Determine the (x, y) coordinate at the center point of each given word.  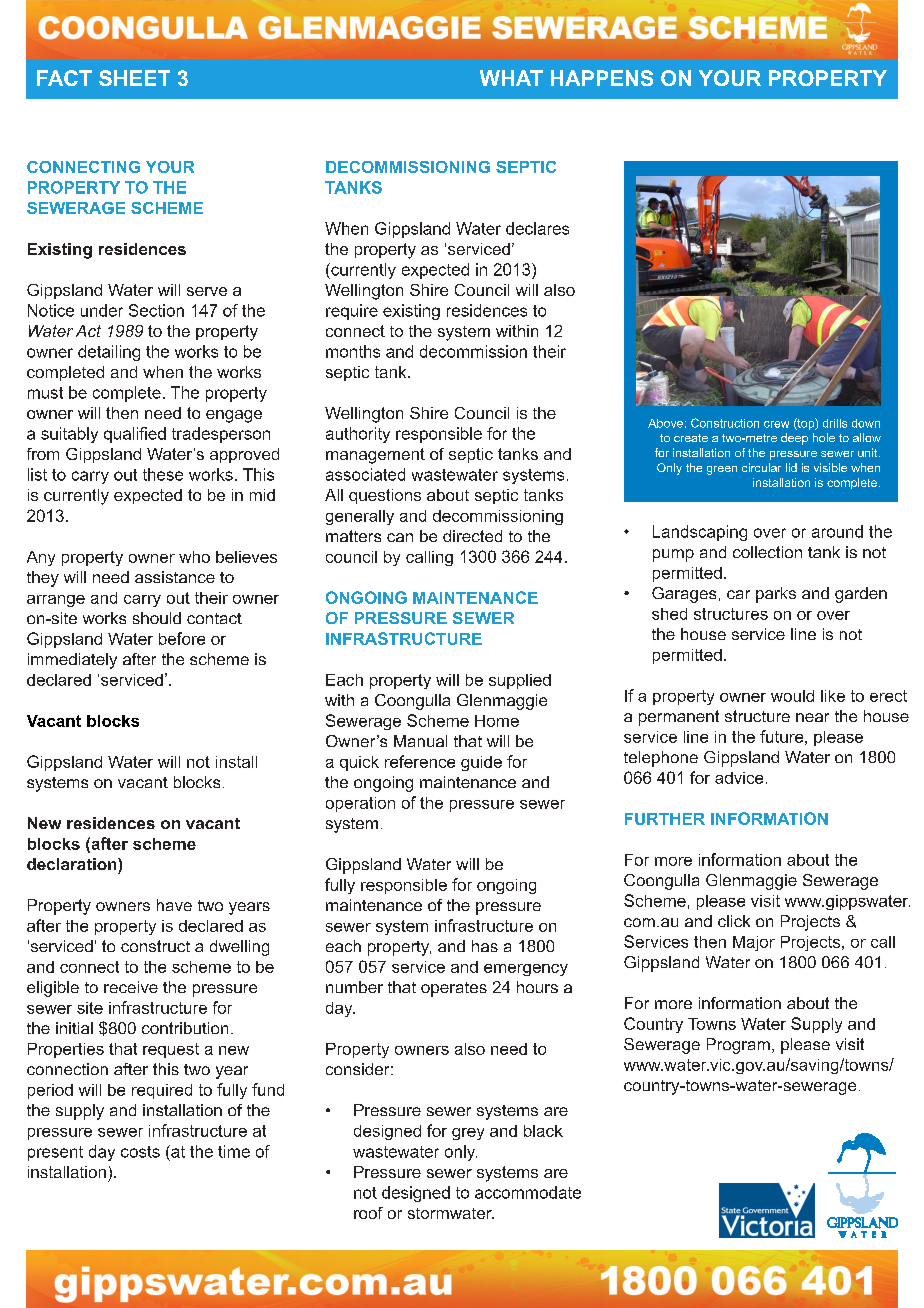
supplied (520, 681)
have (174, 905)
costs (140, 1152)
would (792, 696)
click (734, 921)
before (182, 638)
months (353, 351)
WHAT (511, 78)
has (485, 946)
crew (776, 424)
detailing (109, 353)
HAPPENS (602, 78)
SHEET (134, 78)
